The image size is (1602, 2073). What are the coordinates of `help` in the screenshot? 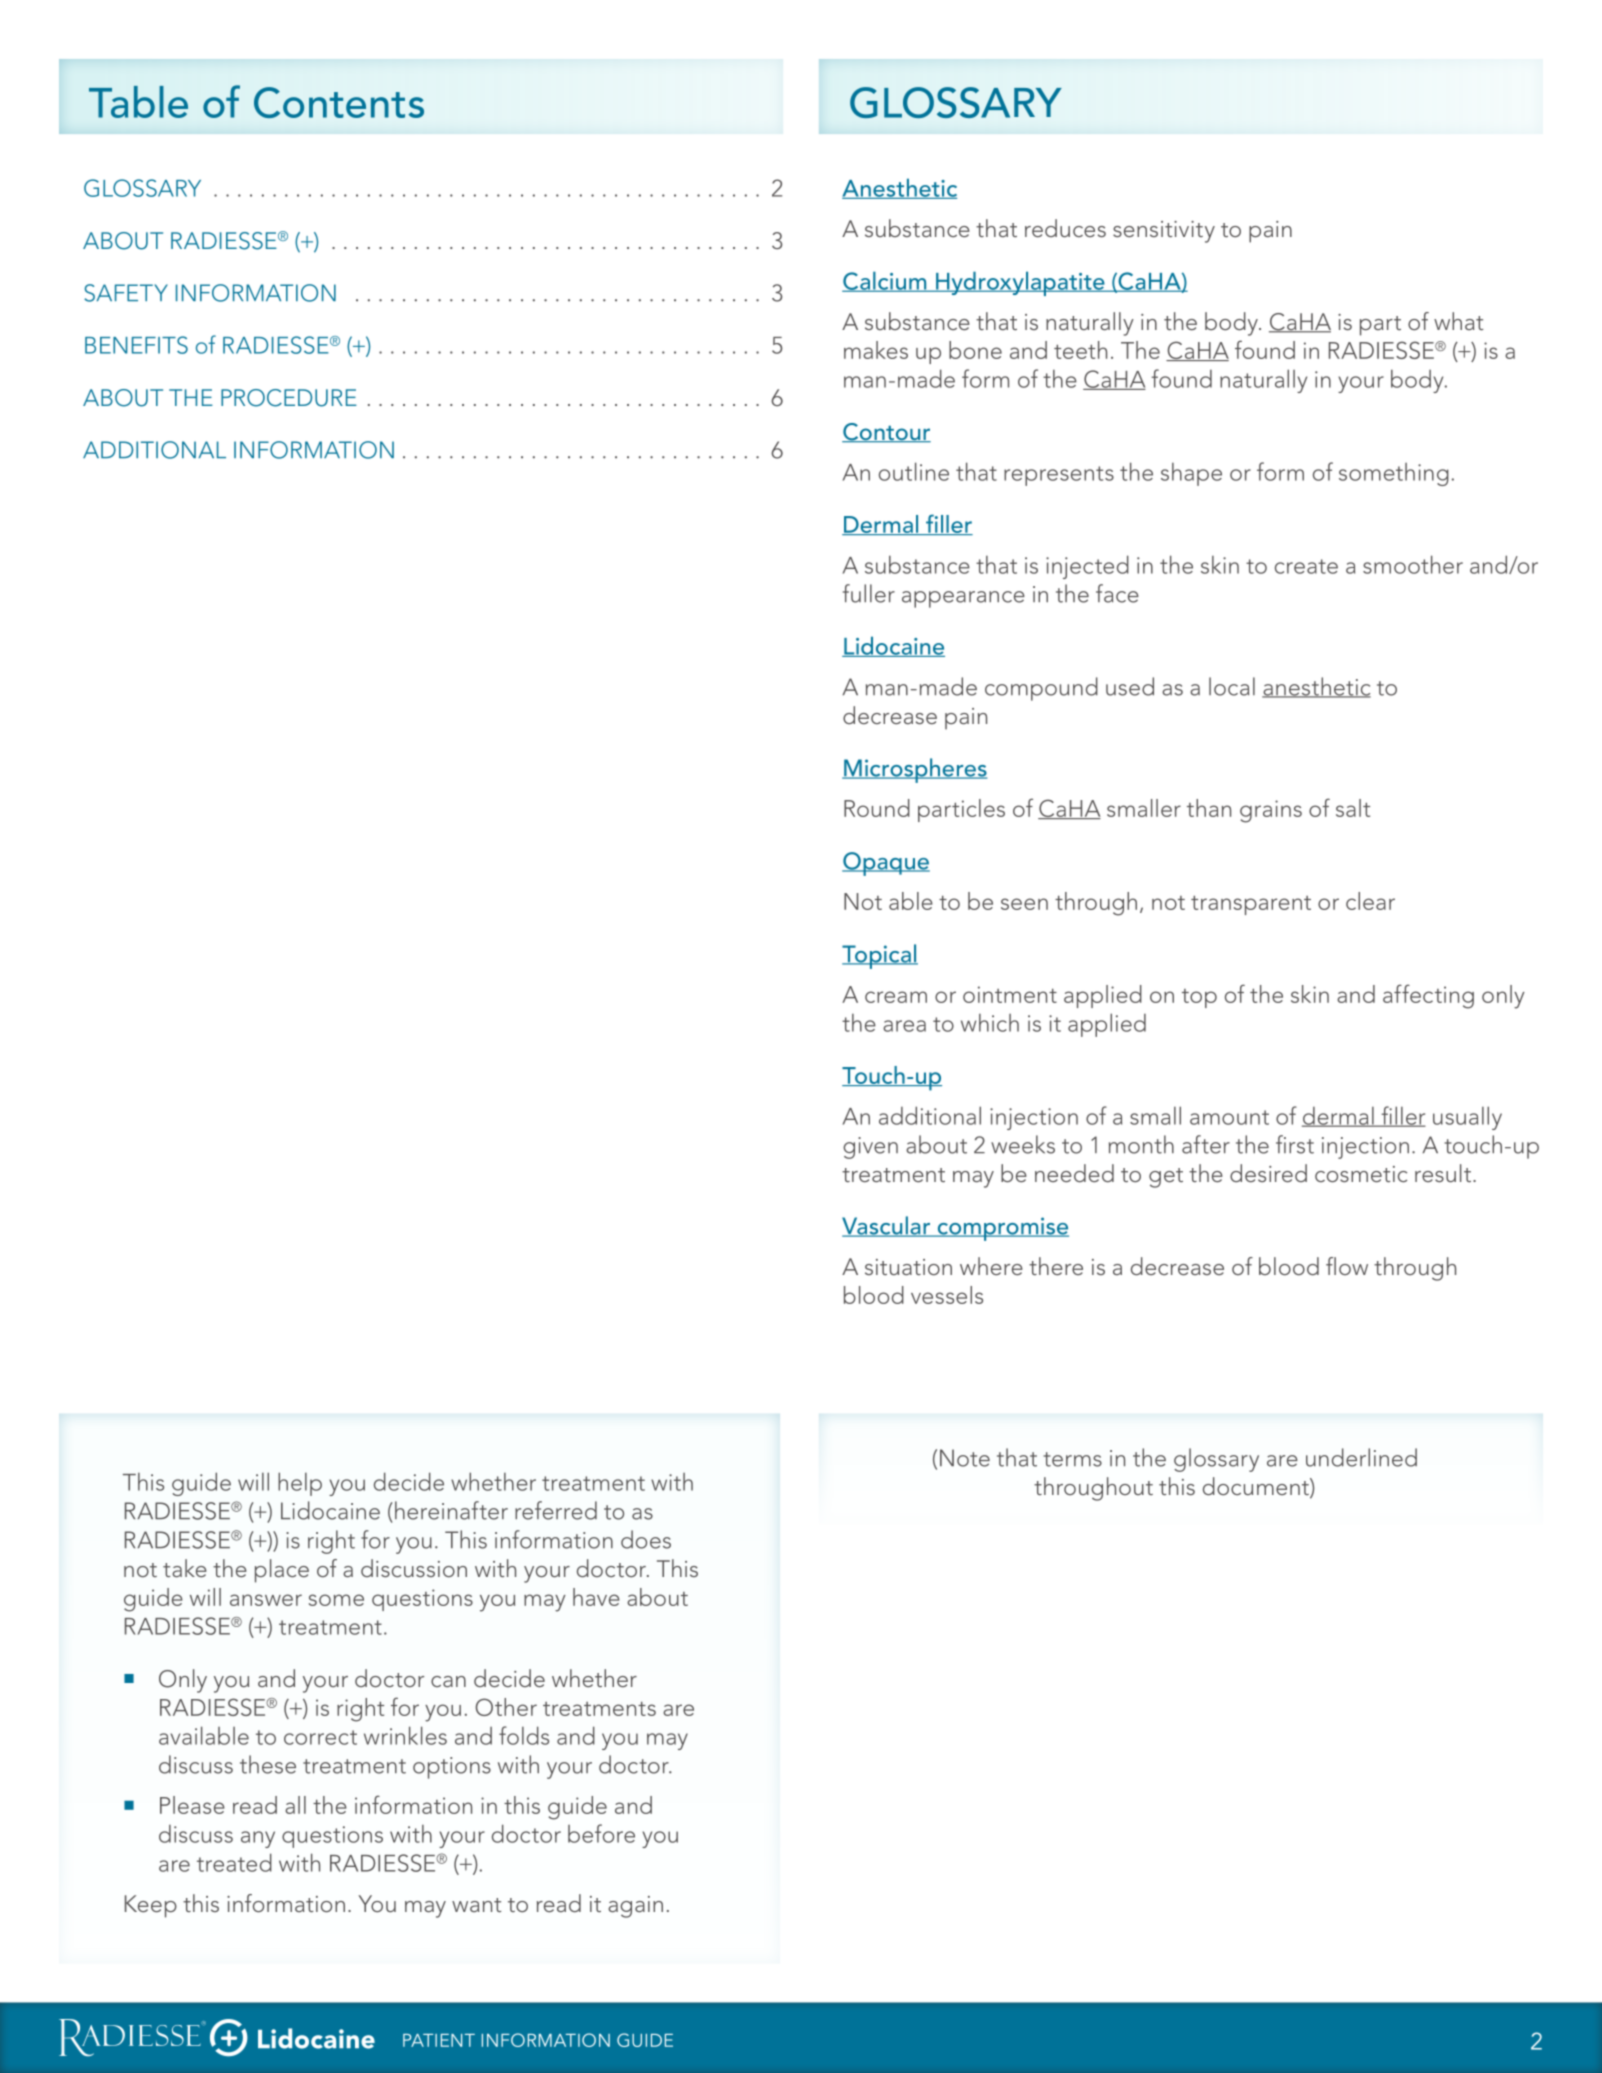 It's located at (300, 1484).
